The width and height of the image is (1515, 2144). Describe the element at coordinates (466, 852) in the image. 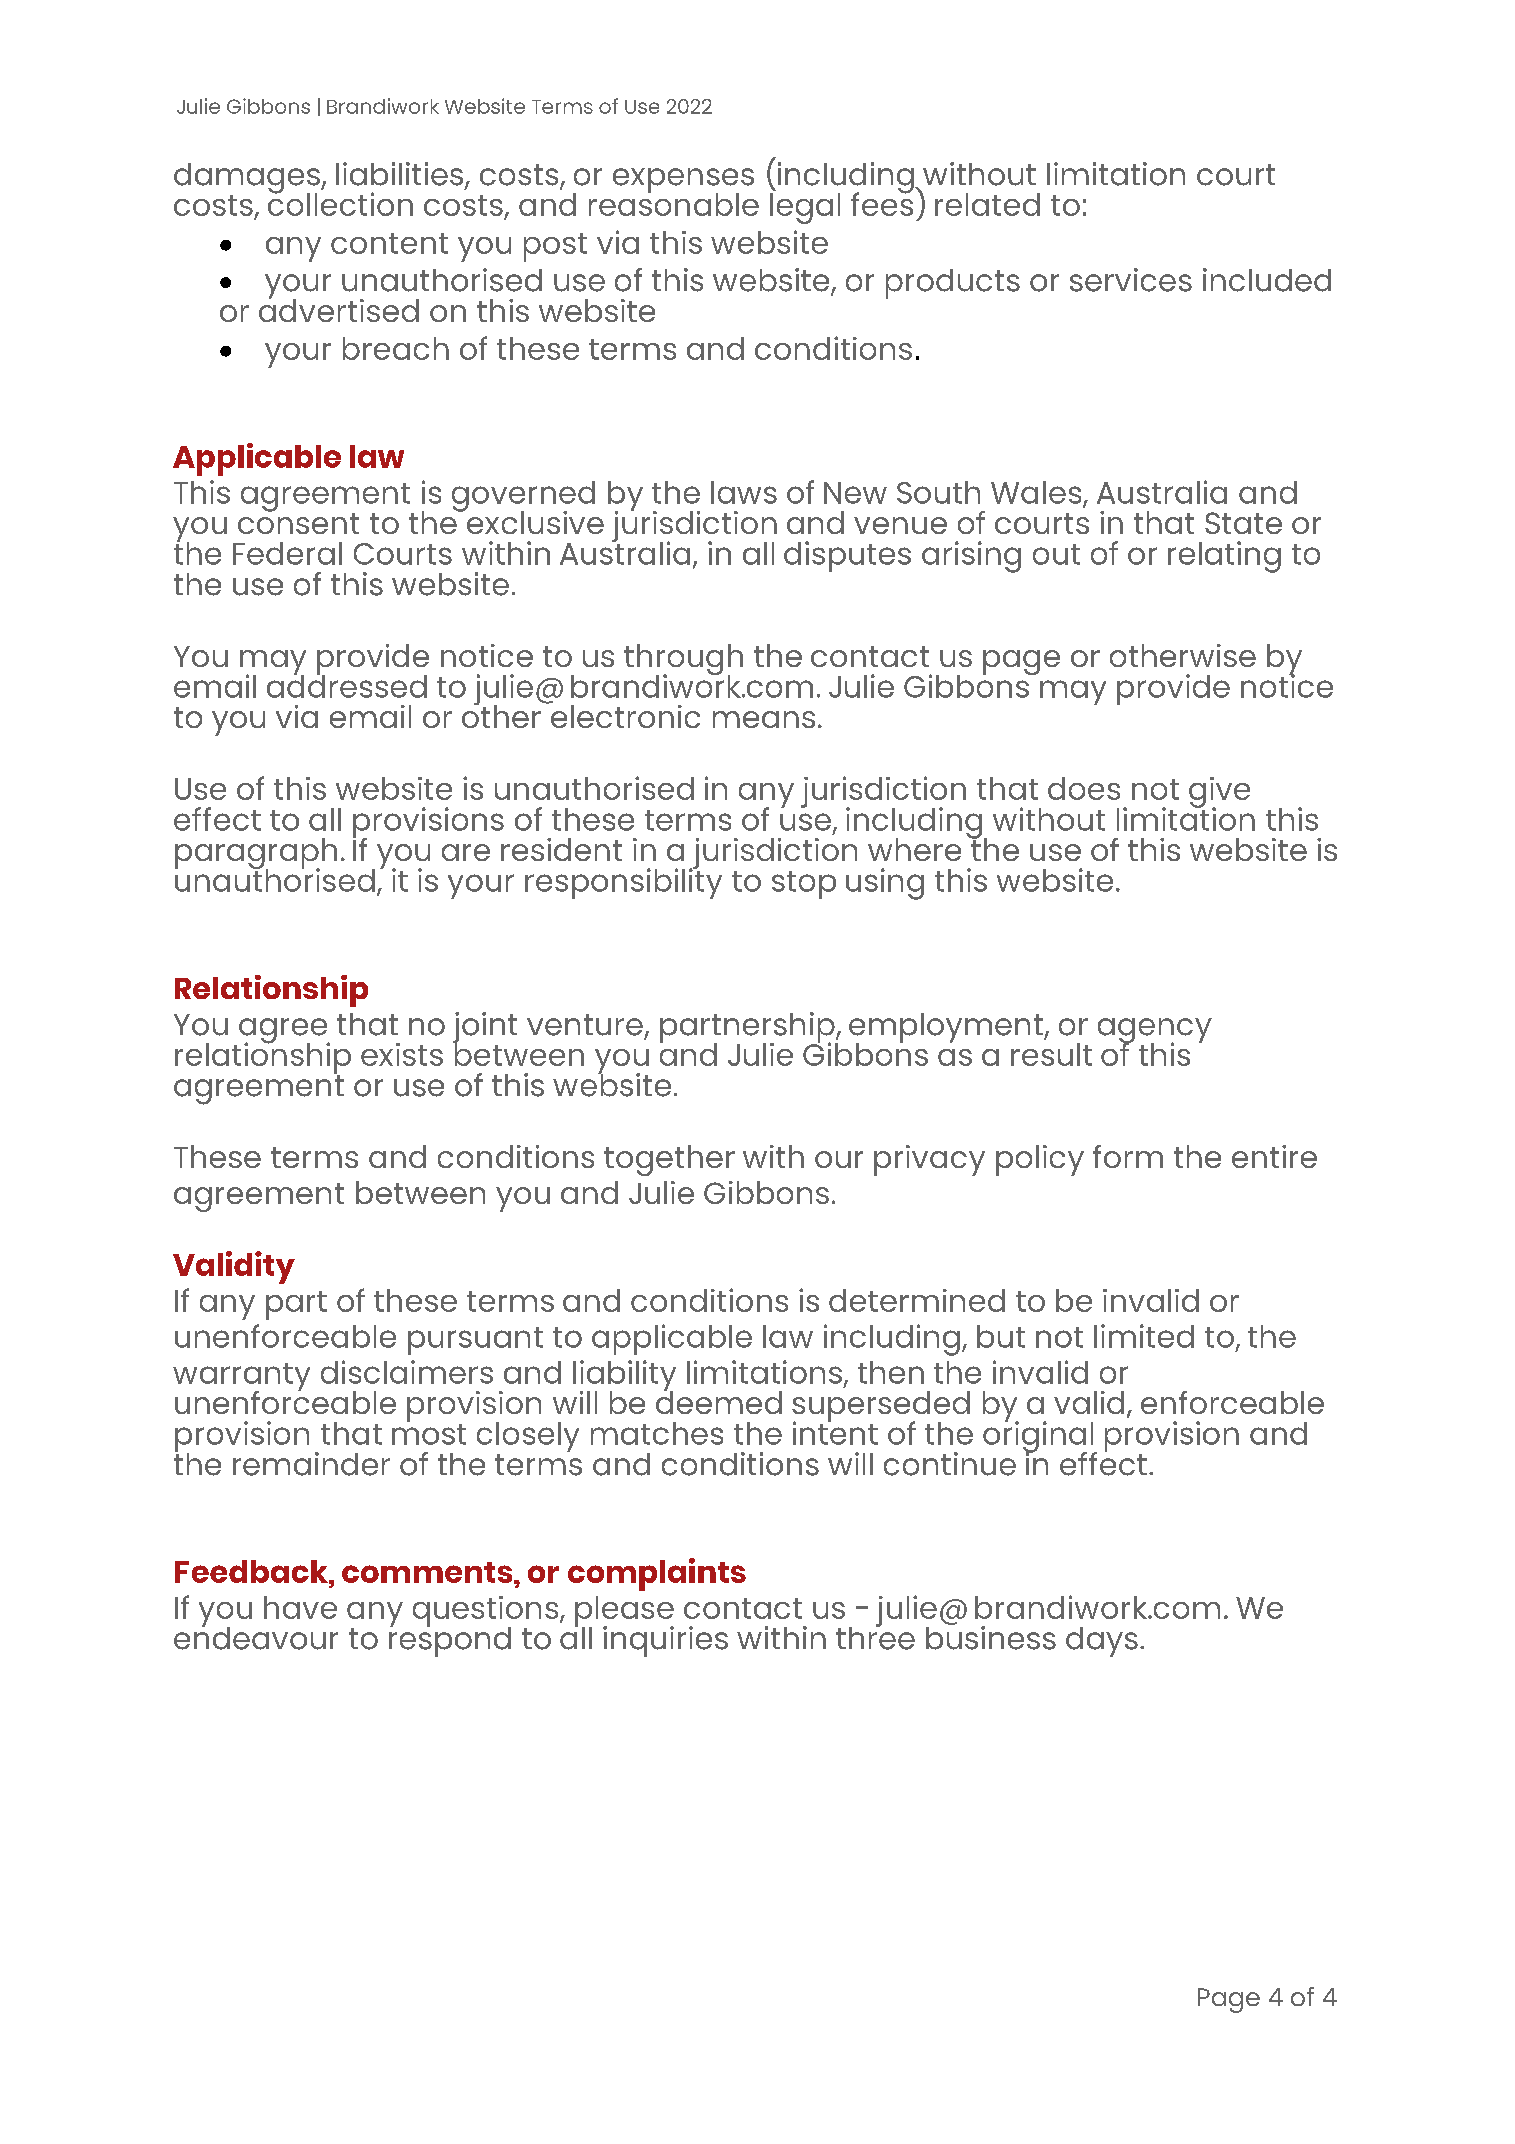

I see `are` at that location.
